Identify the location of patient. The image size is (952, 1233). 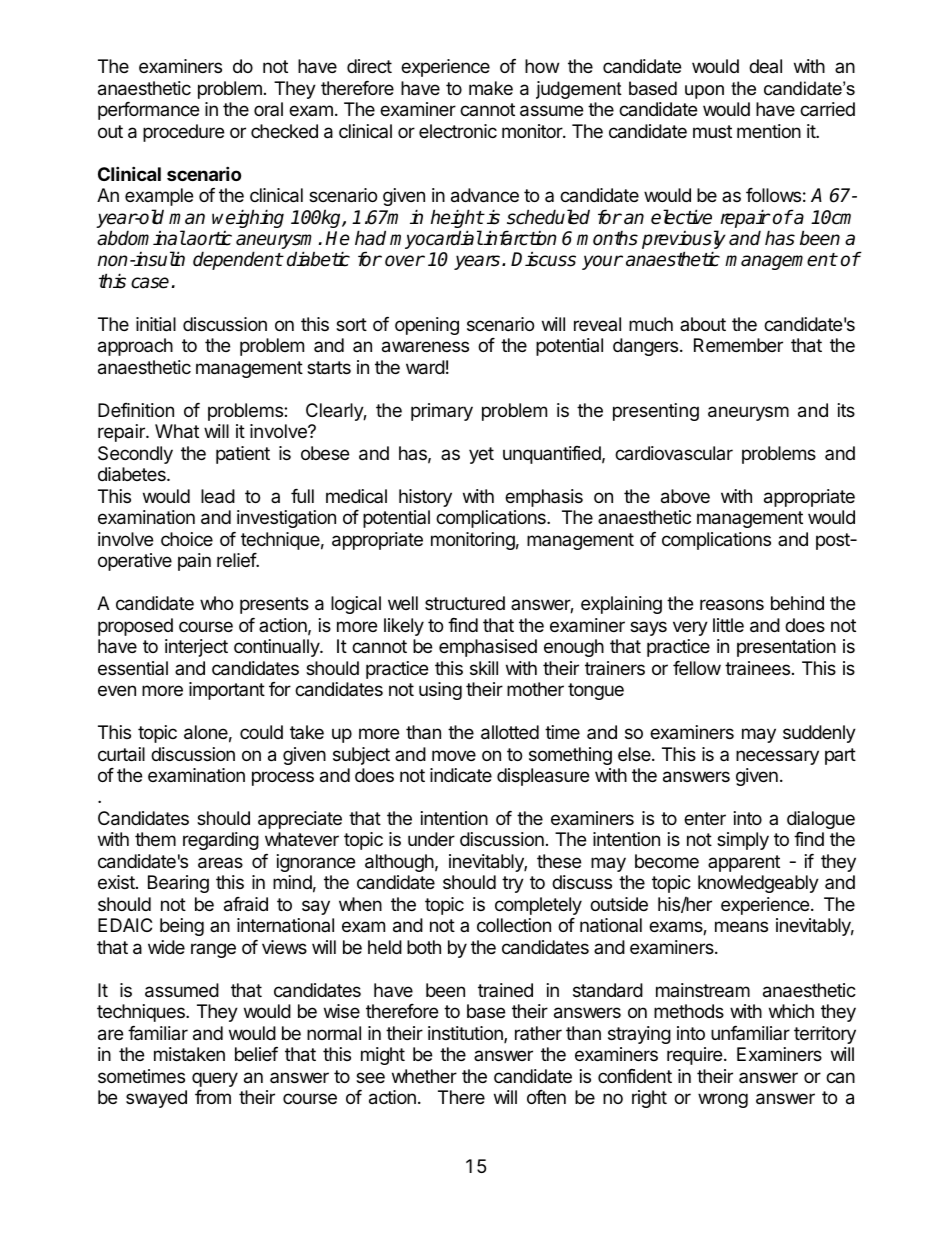
(243, 455).
